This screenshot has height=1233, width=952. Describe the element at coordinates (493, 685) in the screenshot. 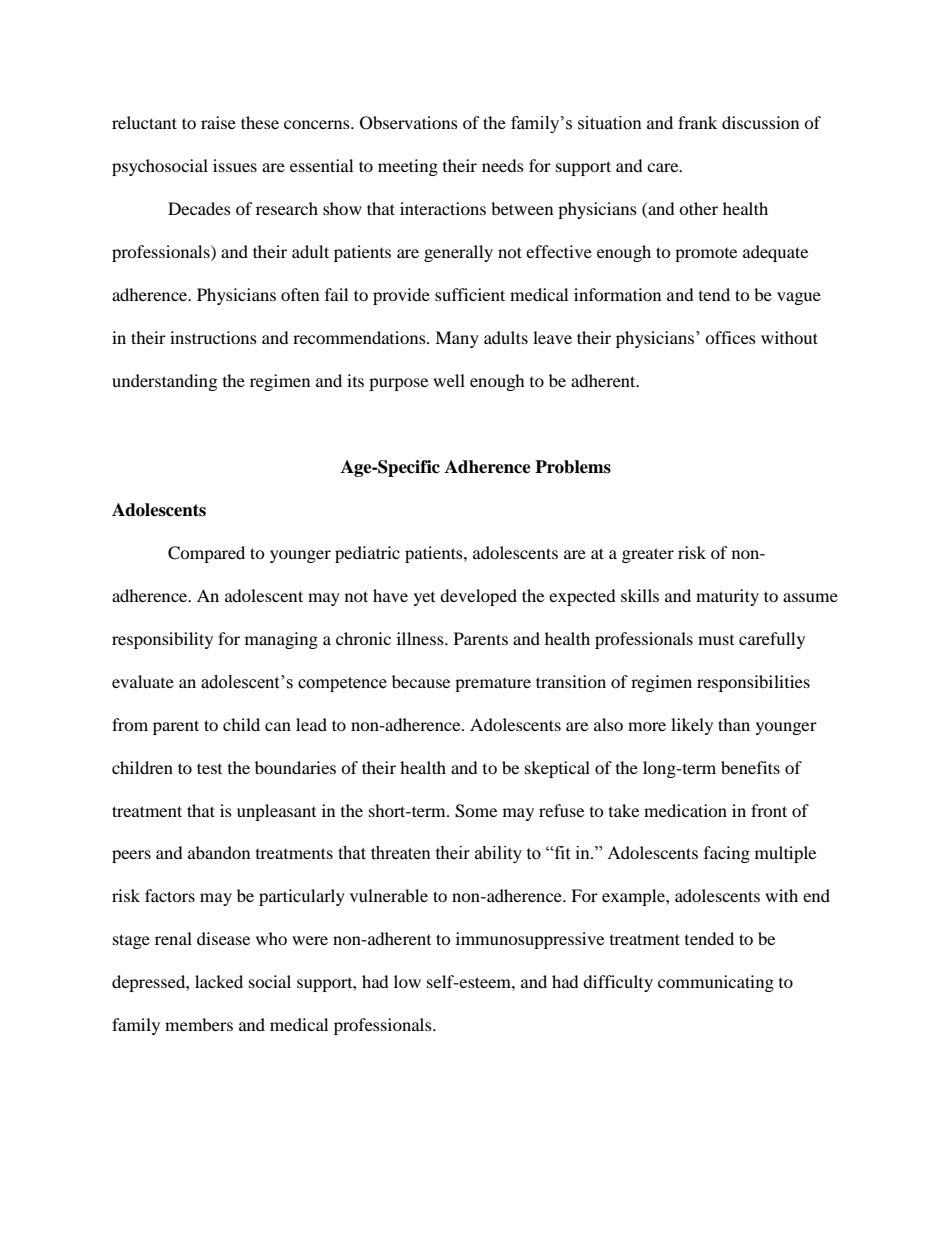

I see `premature` at that location.
